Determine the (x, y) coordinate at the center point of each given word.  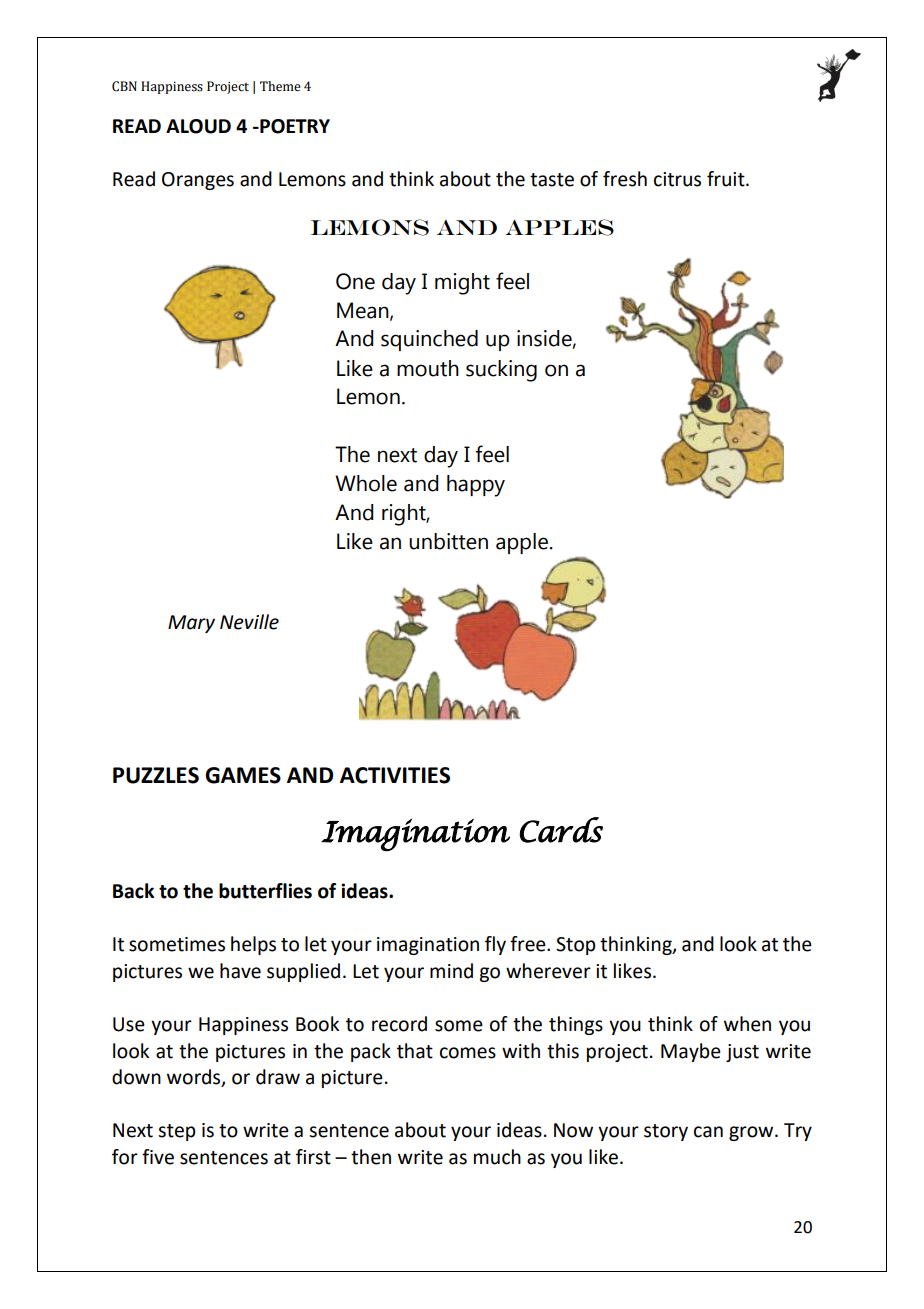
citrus (677, 179)
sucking (501, 371)
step (177, 1132)
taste (552, 180)
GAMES (243, 775)
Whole (366, 483)
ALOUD (198, 126)
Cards (561, 830)
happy (476, 486)
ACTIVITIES (395, 775)
